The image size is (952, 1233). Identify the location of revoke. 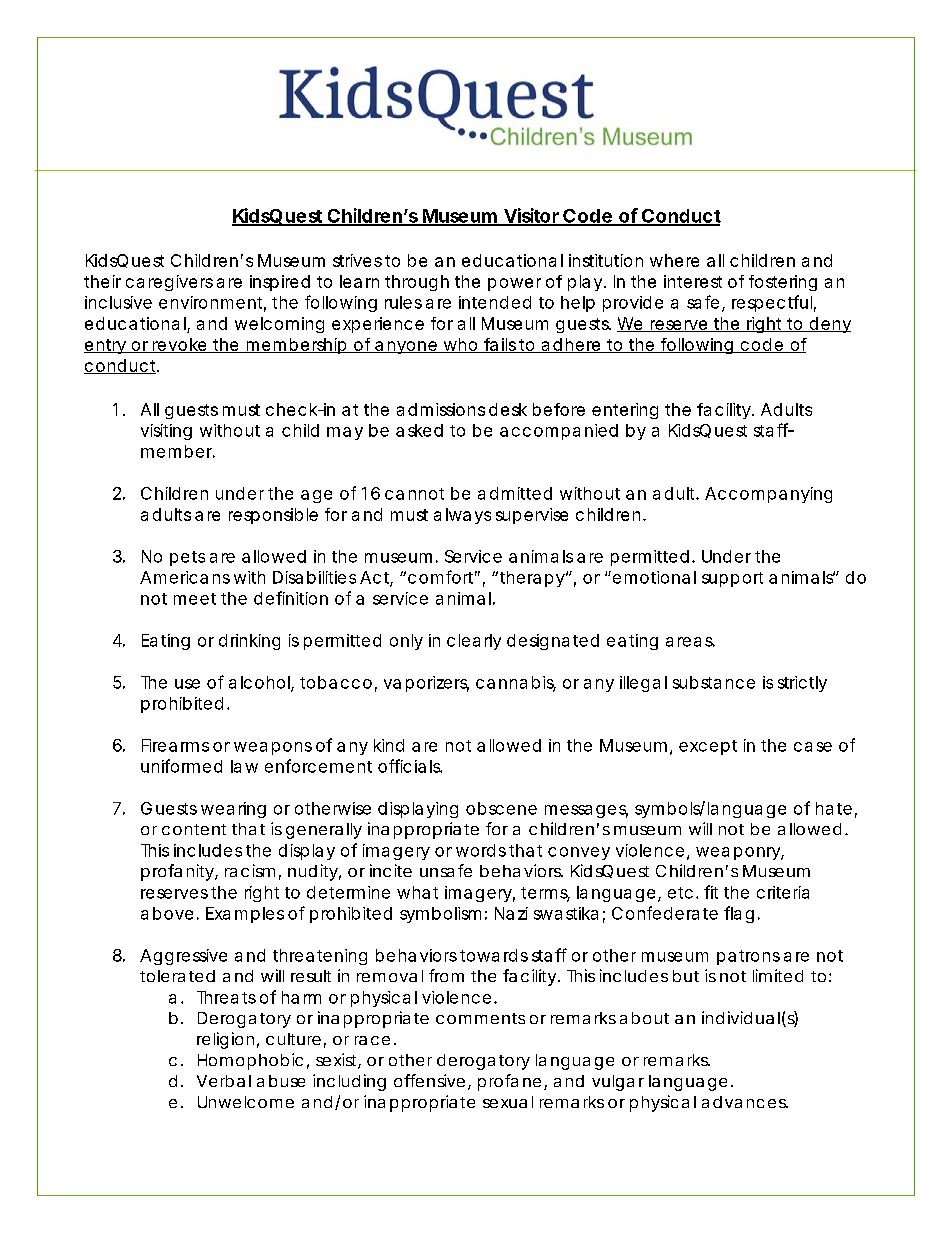
(178, 345).
